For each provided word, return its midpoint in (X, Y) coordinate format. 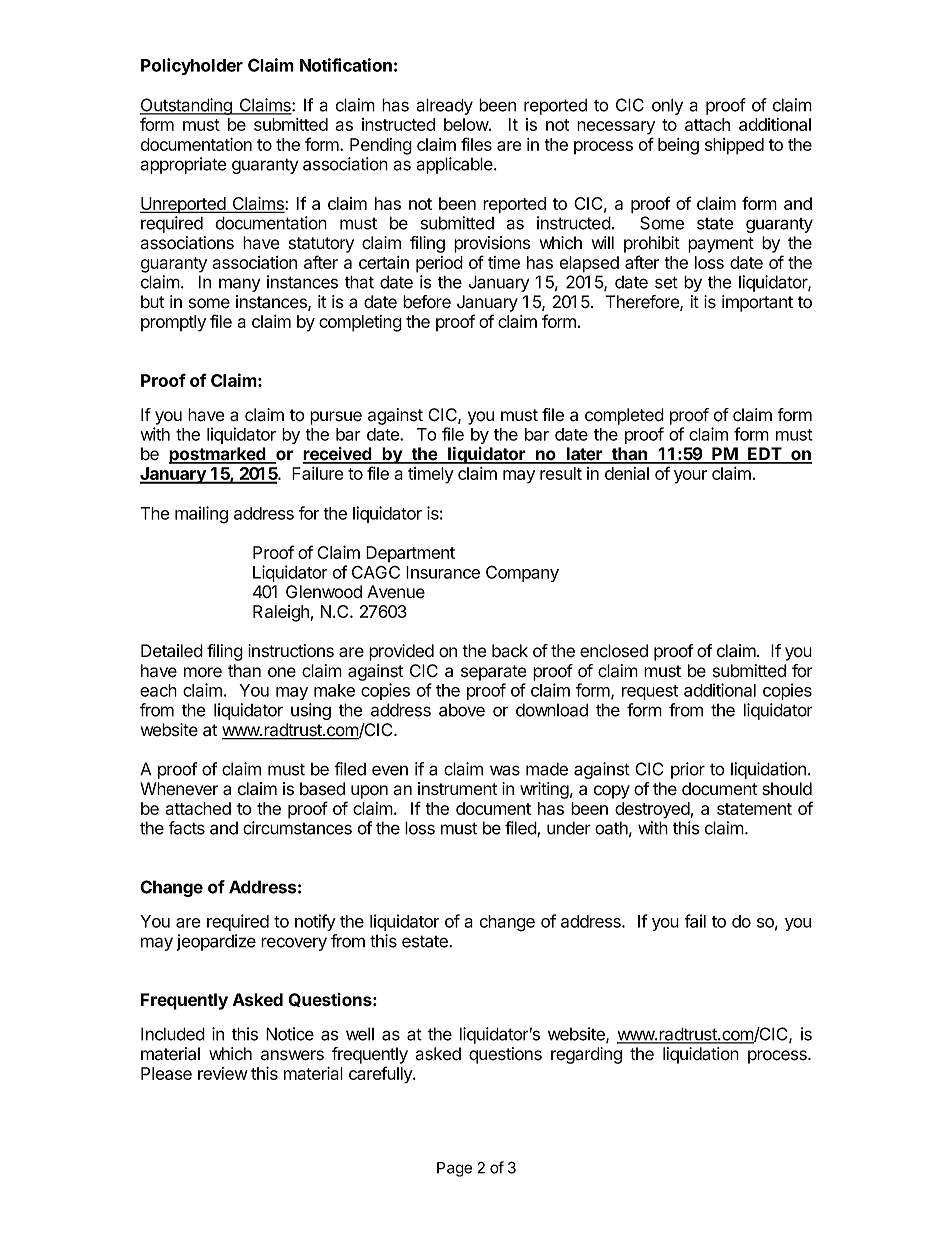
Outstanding (187, 108)
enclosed (614, 651)
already (444, 106)
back (510, 651)
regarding (586, 1055)
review (223, 1073)
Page (454, 1169)
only (667, 106)
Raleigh (281, 613)
